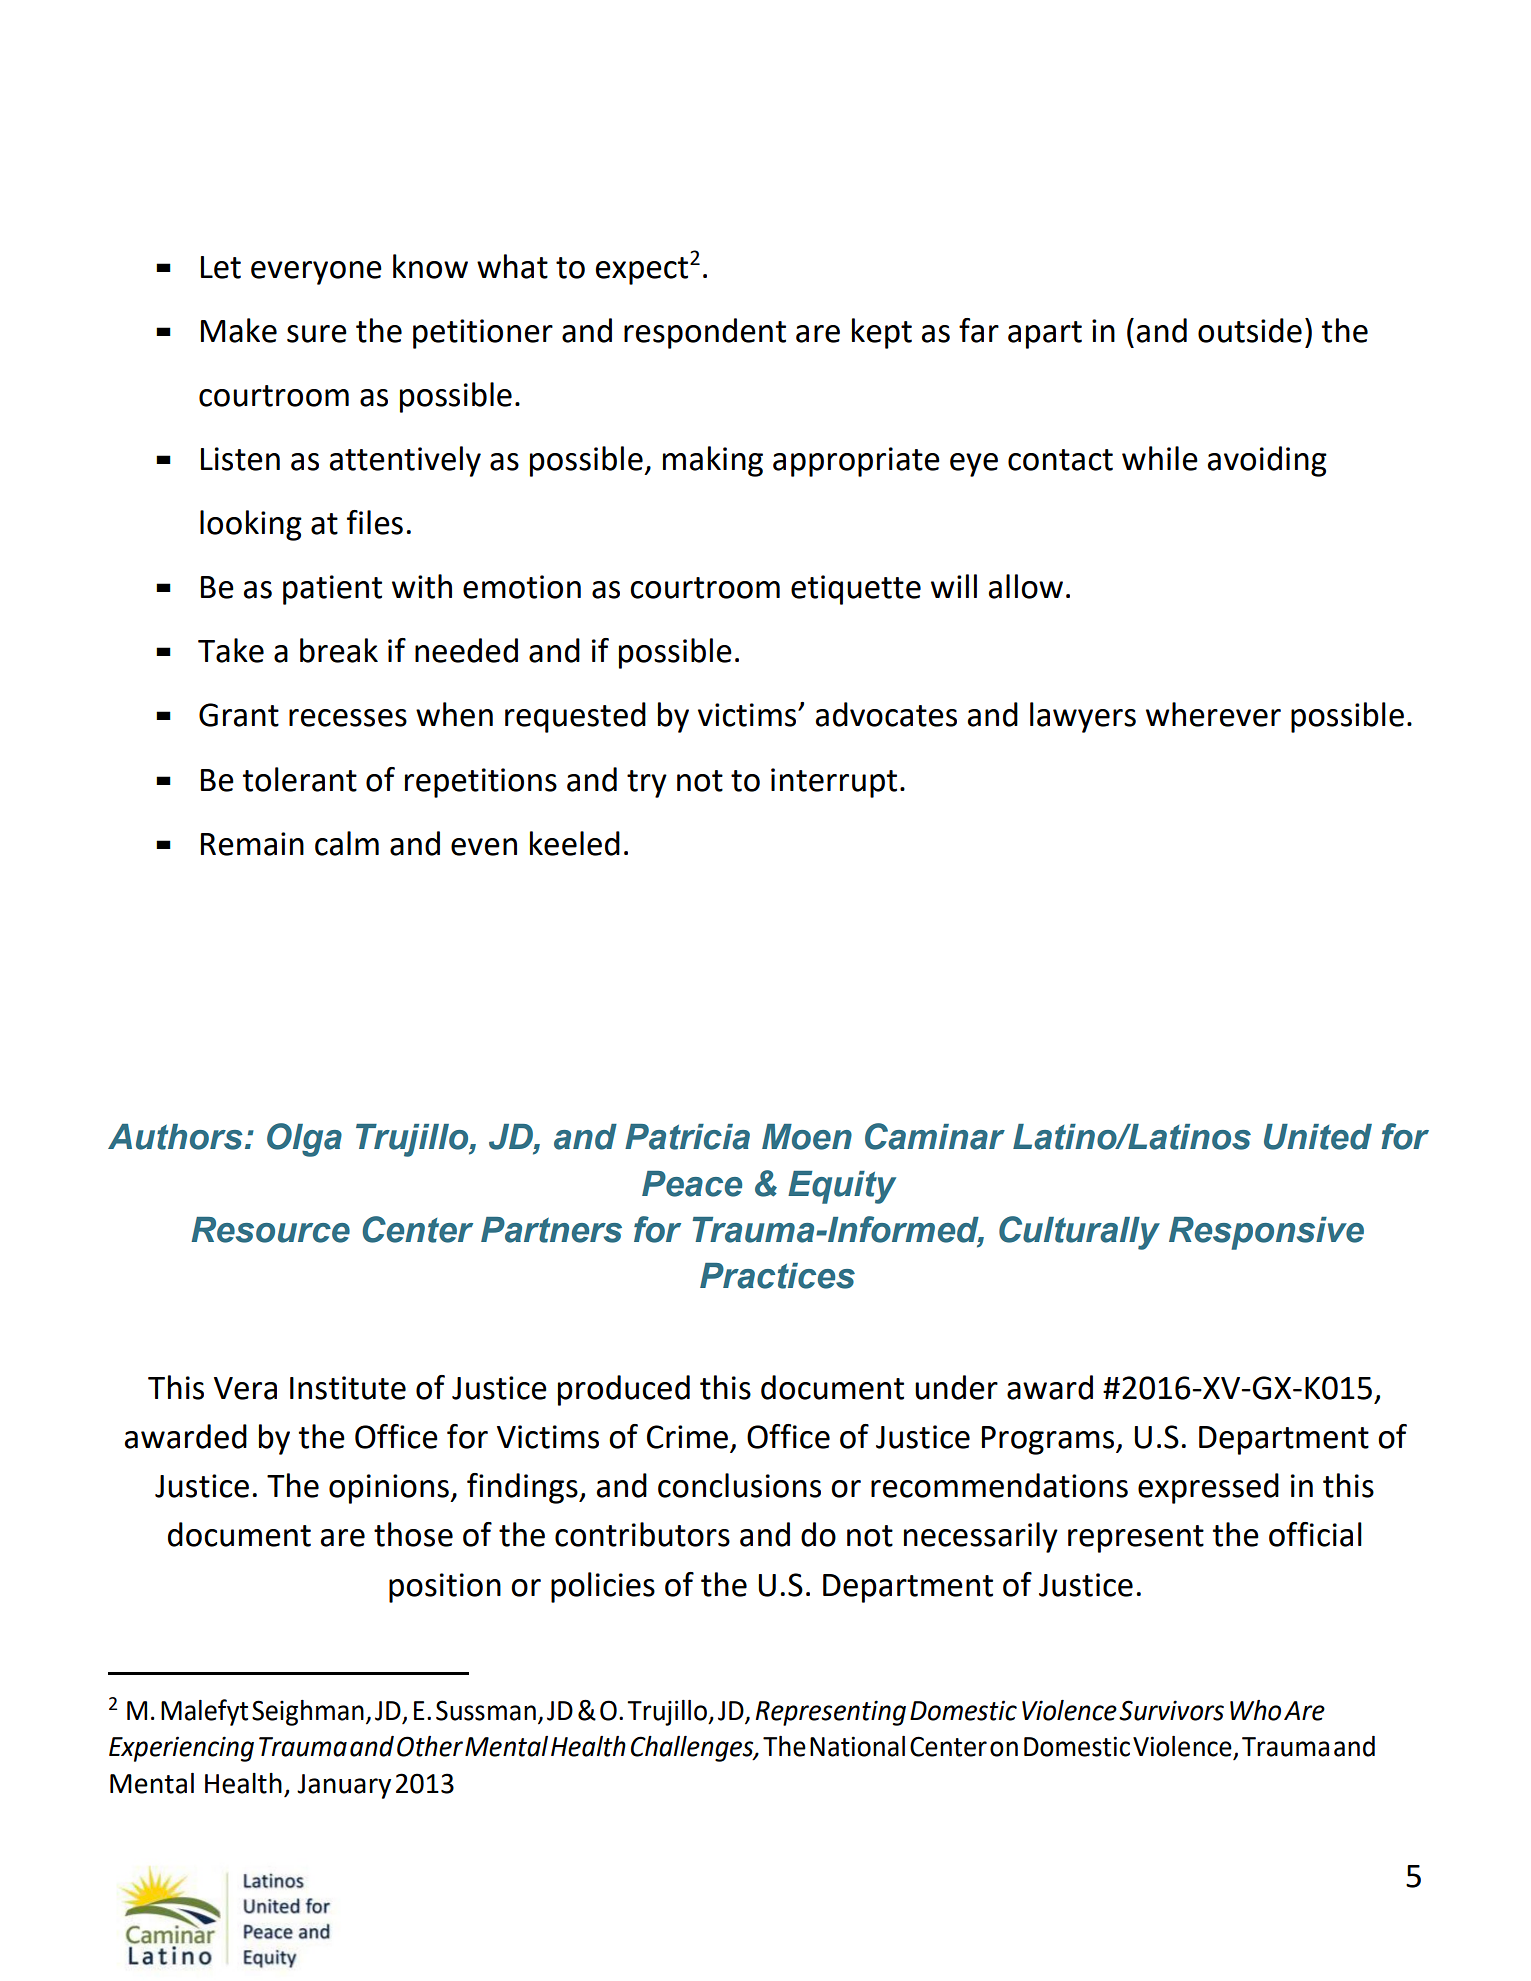 The height and width of the page is (1981, 1531). What do you see at coordinates (1208, 1488) in the page?
I see `expressed` at bounding box center [1208, 1488].
